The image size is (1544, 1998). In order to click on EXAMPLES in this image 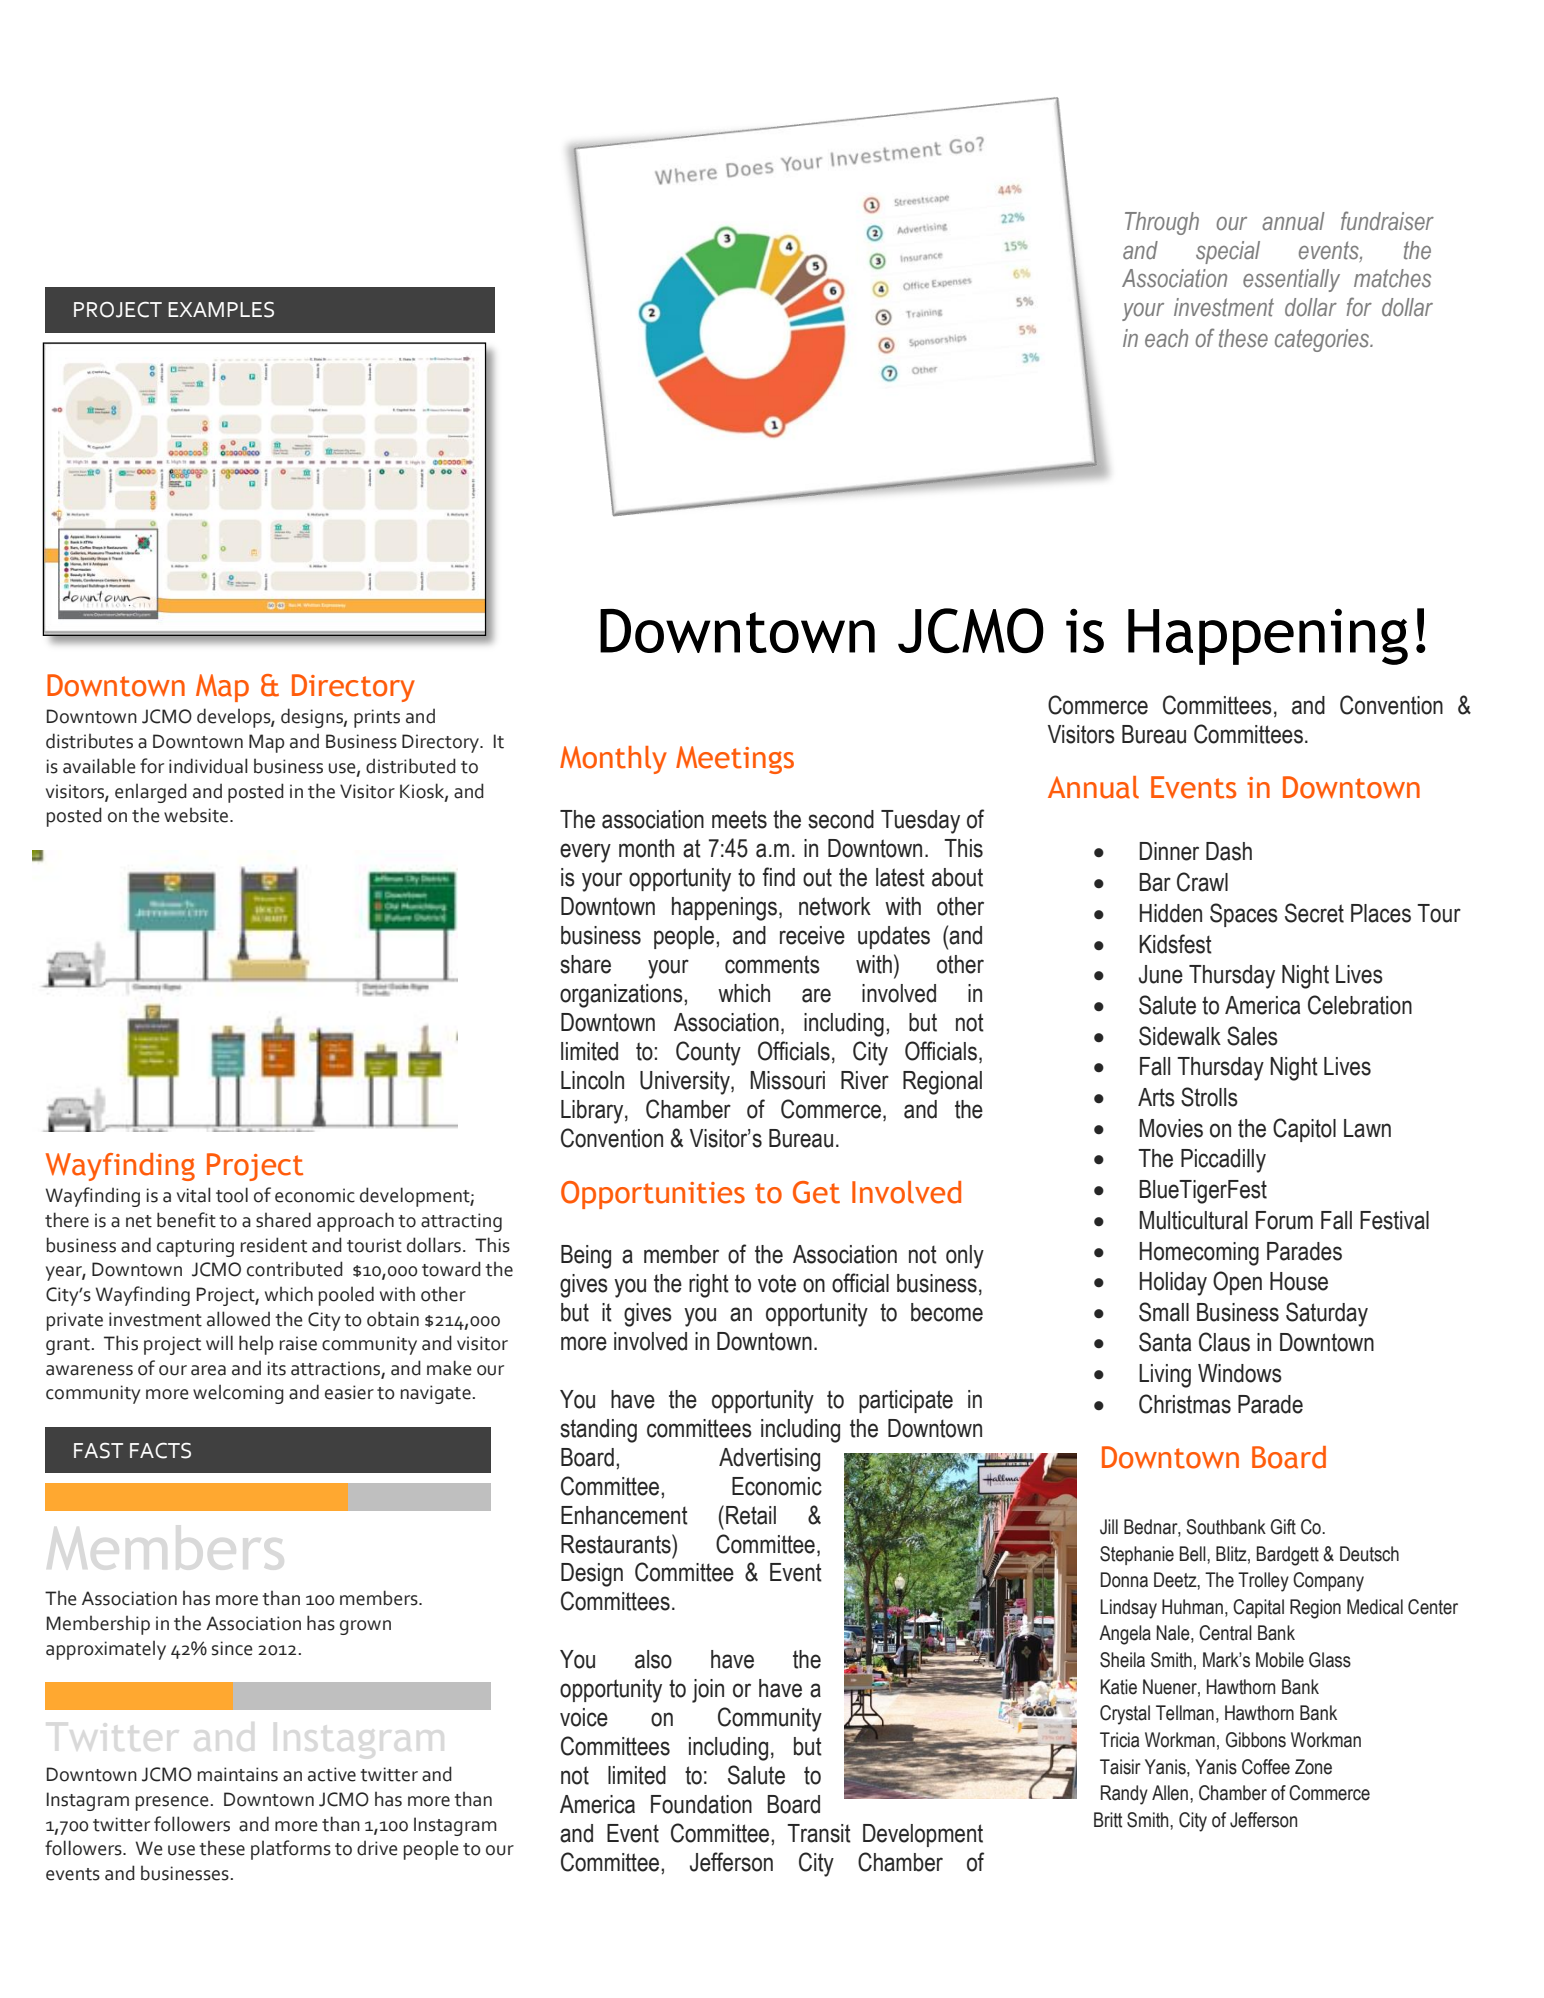, I will do `click(221, 309)`.
